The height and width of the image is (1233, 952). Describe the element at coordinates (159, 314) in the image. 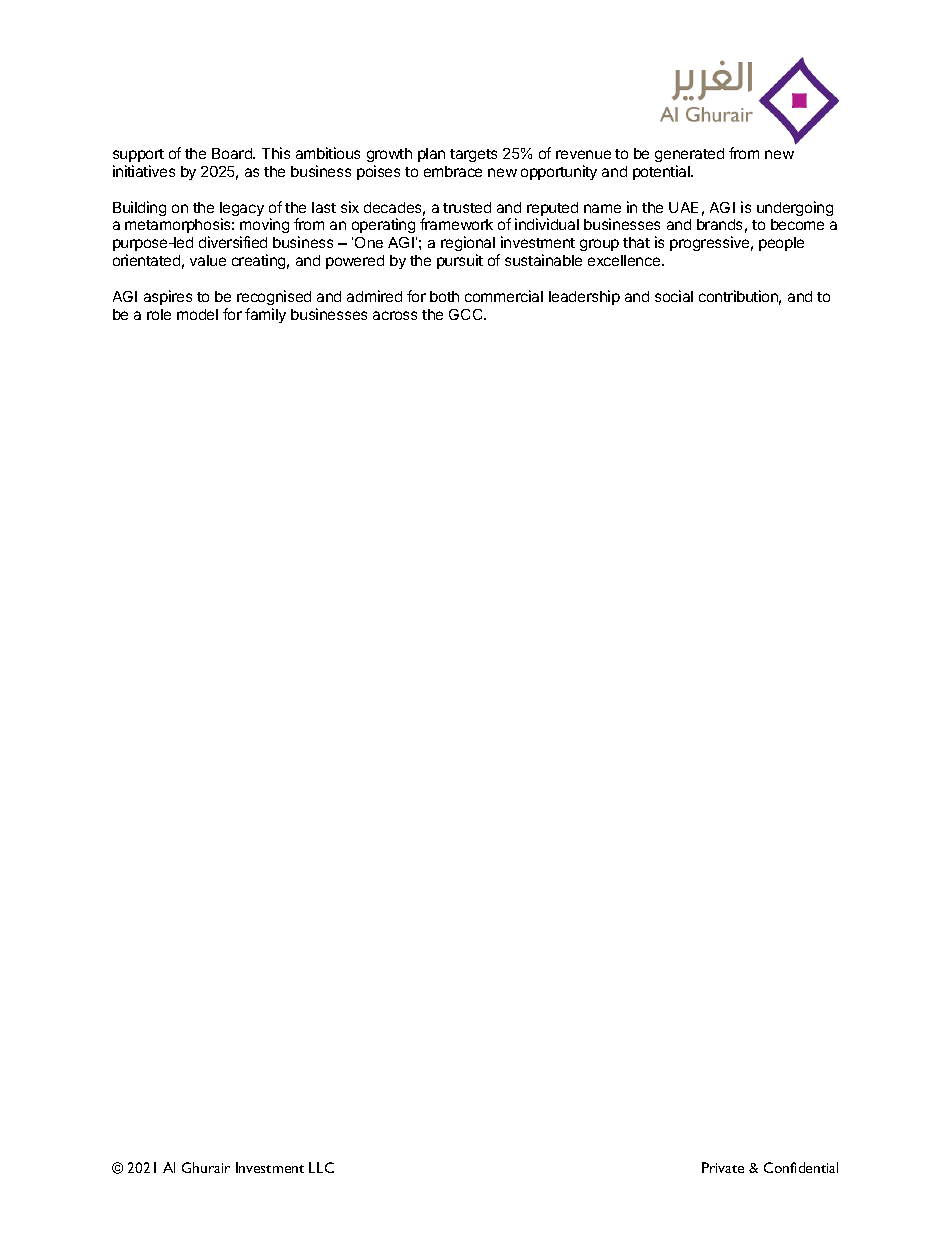

I see `role` at that location.
